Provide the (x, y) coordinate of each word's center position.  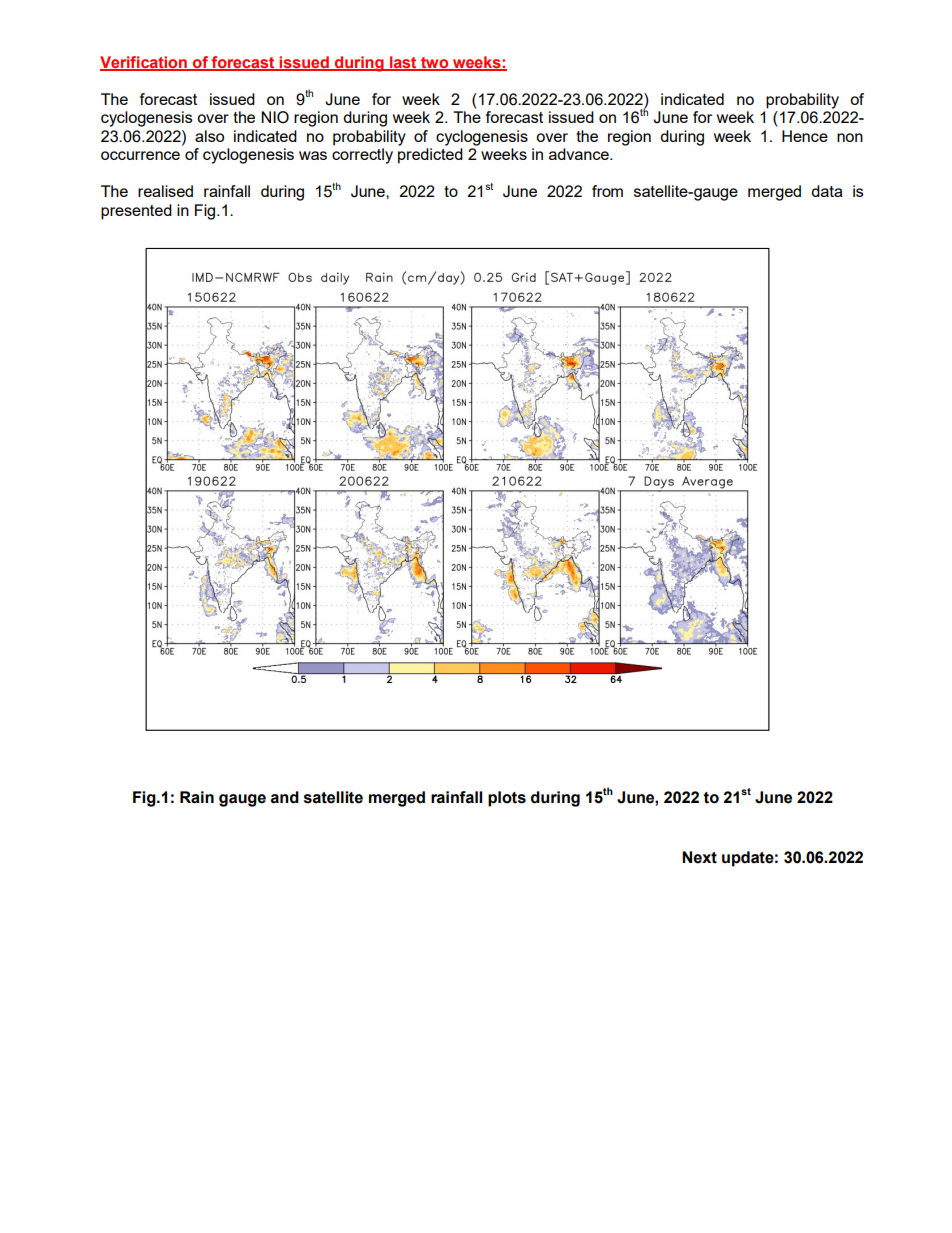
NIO (275, 117)
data (827, 191)
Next (699, 857)
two (435, 63)
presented (136, 212)
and (285, 797)
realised (165, 191)
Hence (805, 136)
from (607, 191)
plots (507, 799)
